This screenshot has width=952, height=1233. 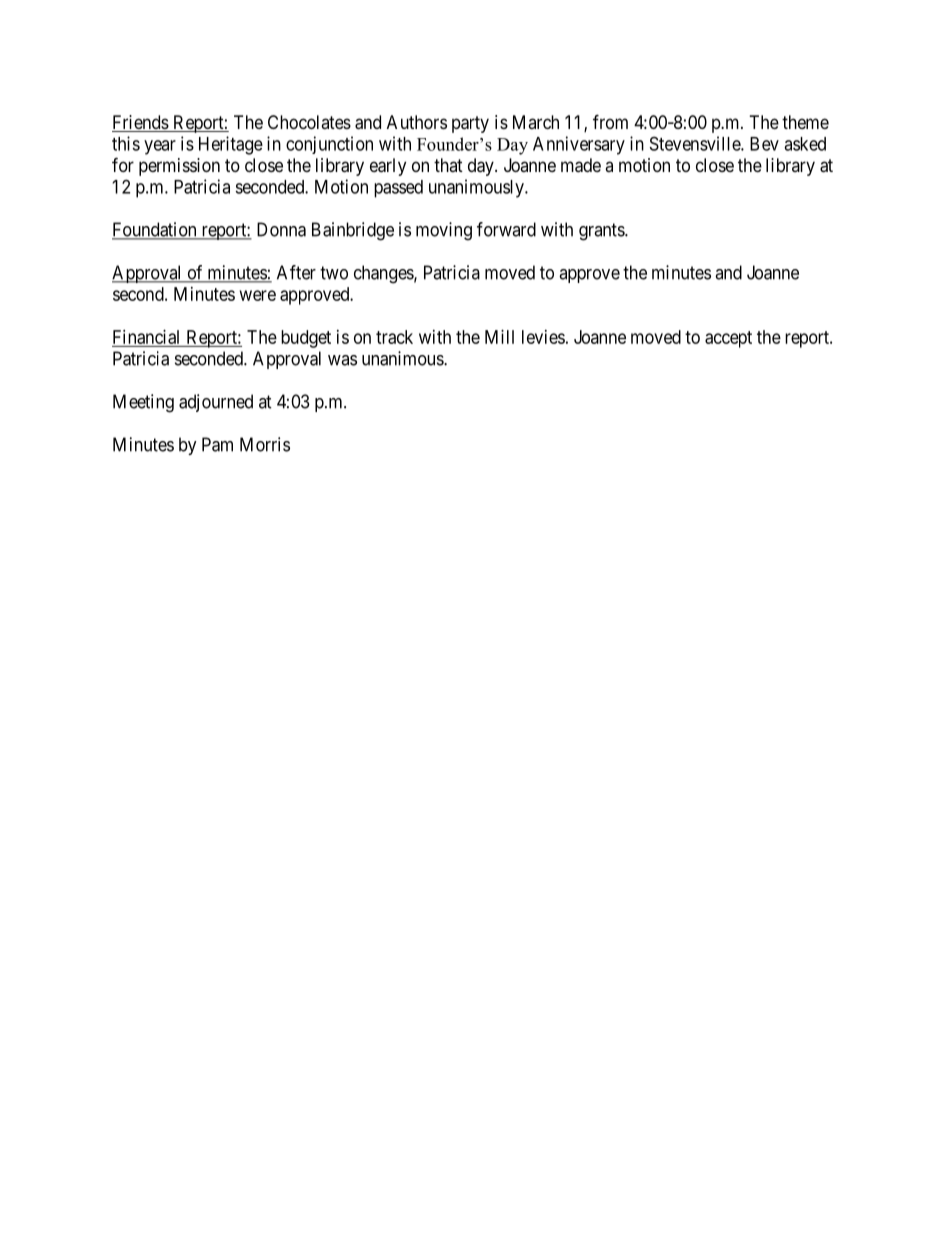 What do you see at coordinates (398, 189) in the screenshot?
I see `passed` at bounding box center [398, 189].
